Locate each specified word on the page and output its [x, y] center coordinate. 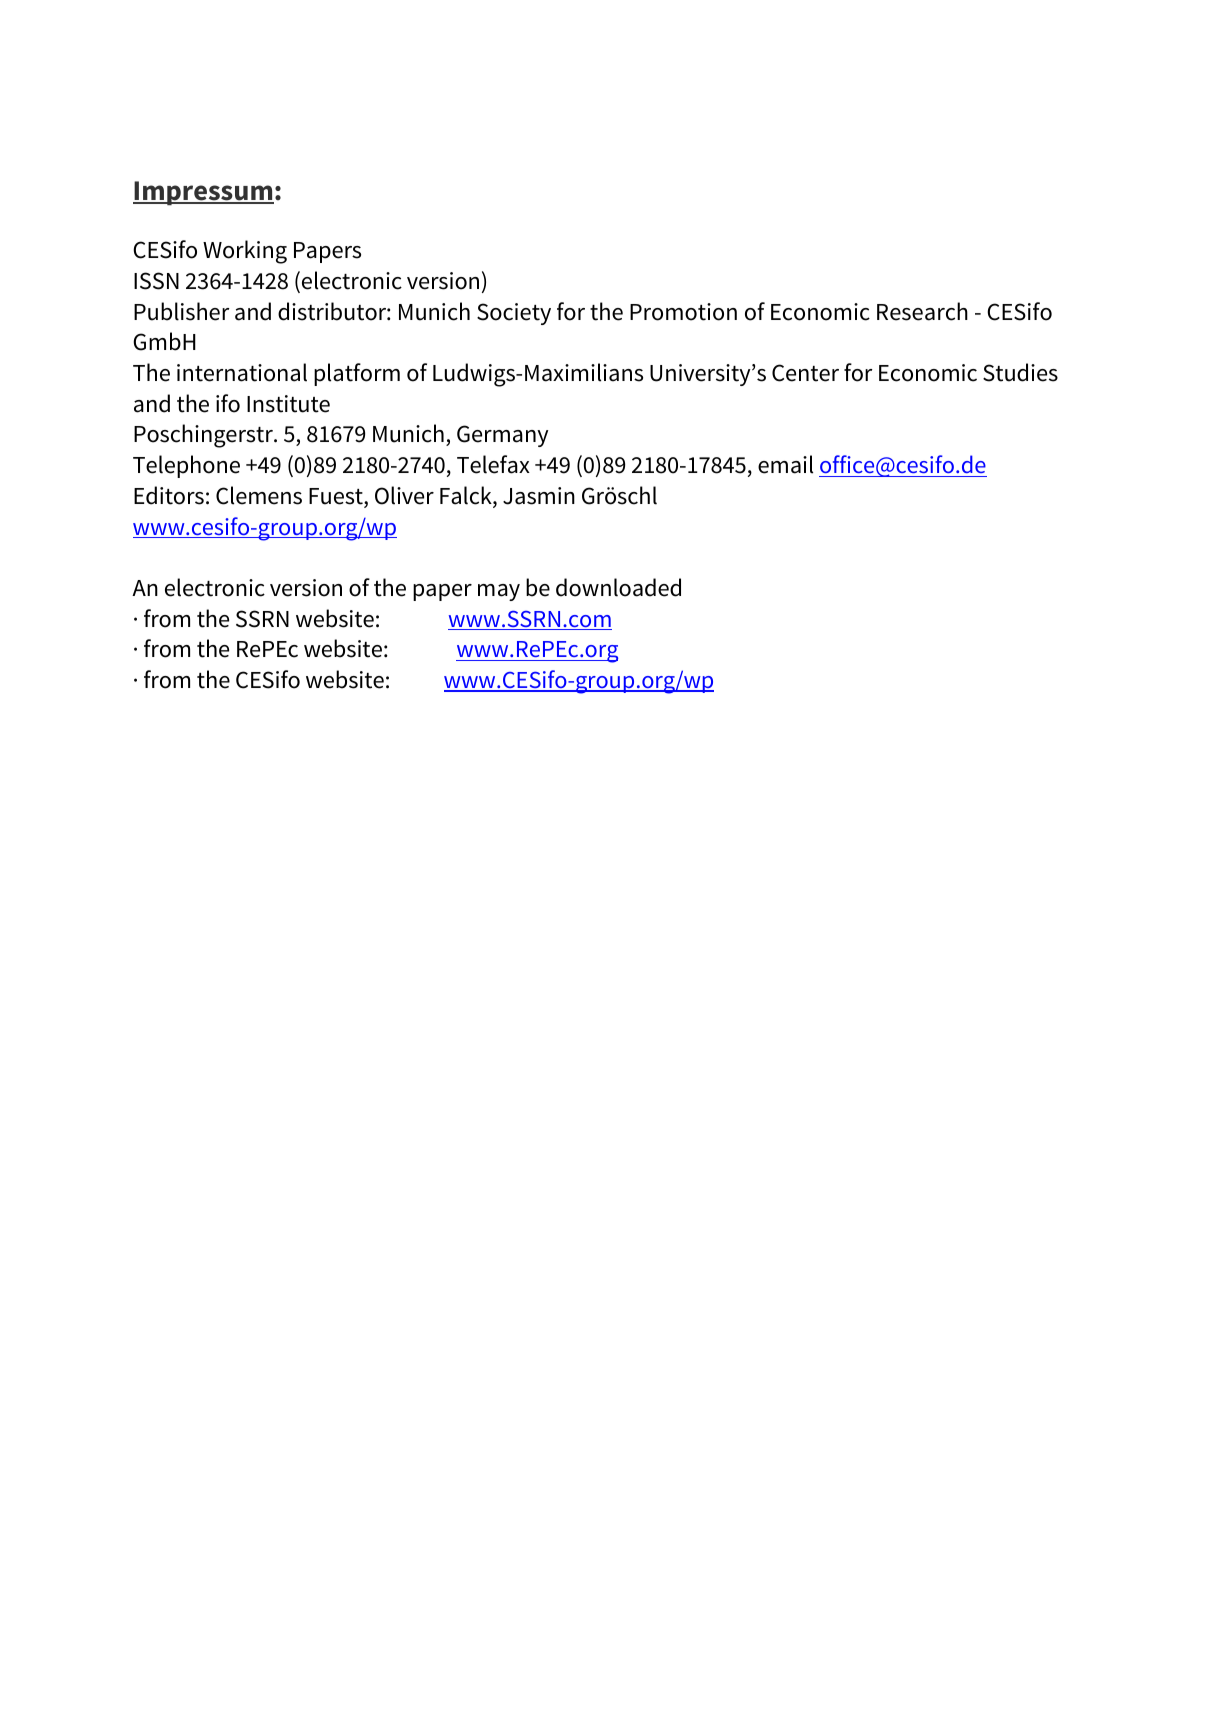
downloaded [618, 587]
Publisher [181, 311]
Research [922, 311]
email [785, 464]
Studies [1020, 372]
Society [514, 314]
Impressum [203, 193]
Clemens [259, 495]
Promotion [683, 312]
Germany [502, 436]
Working [245, 252]
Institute [288, 404]
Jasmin [539, 496]
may [499, 592]
